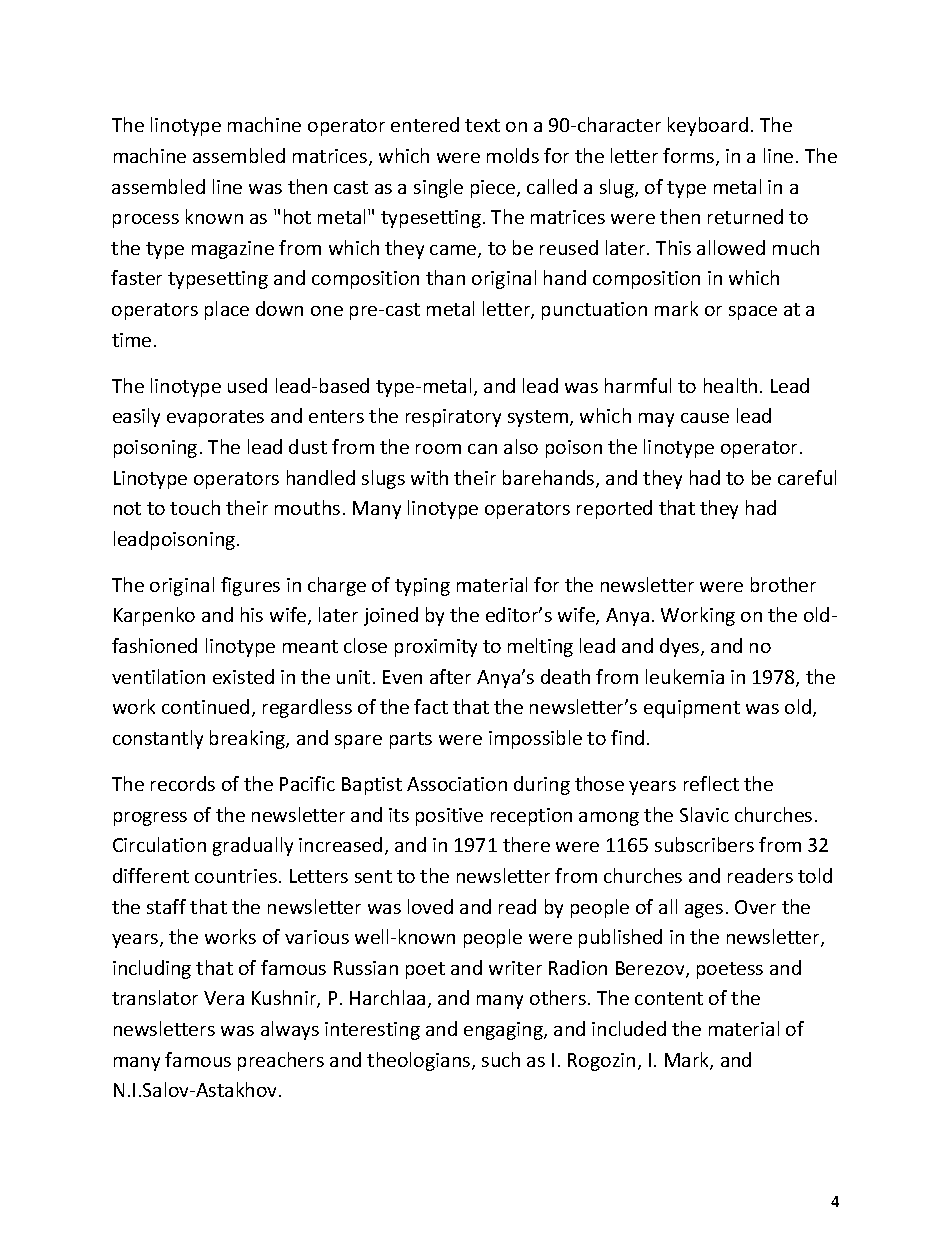 The image size is (952, 1233). Describe the element at coordinates (504, 1031) in the image. I see `engaging` at that location.
